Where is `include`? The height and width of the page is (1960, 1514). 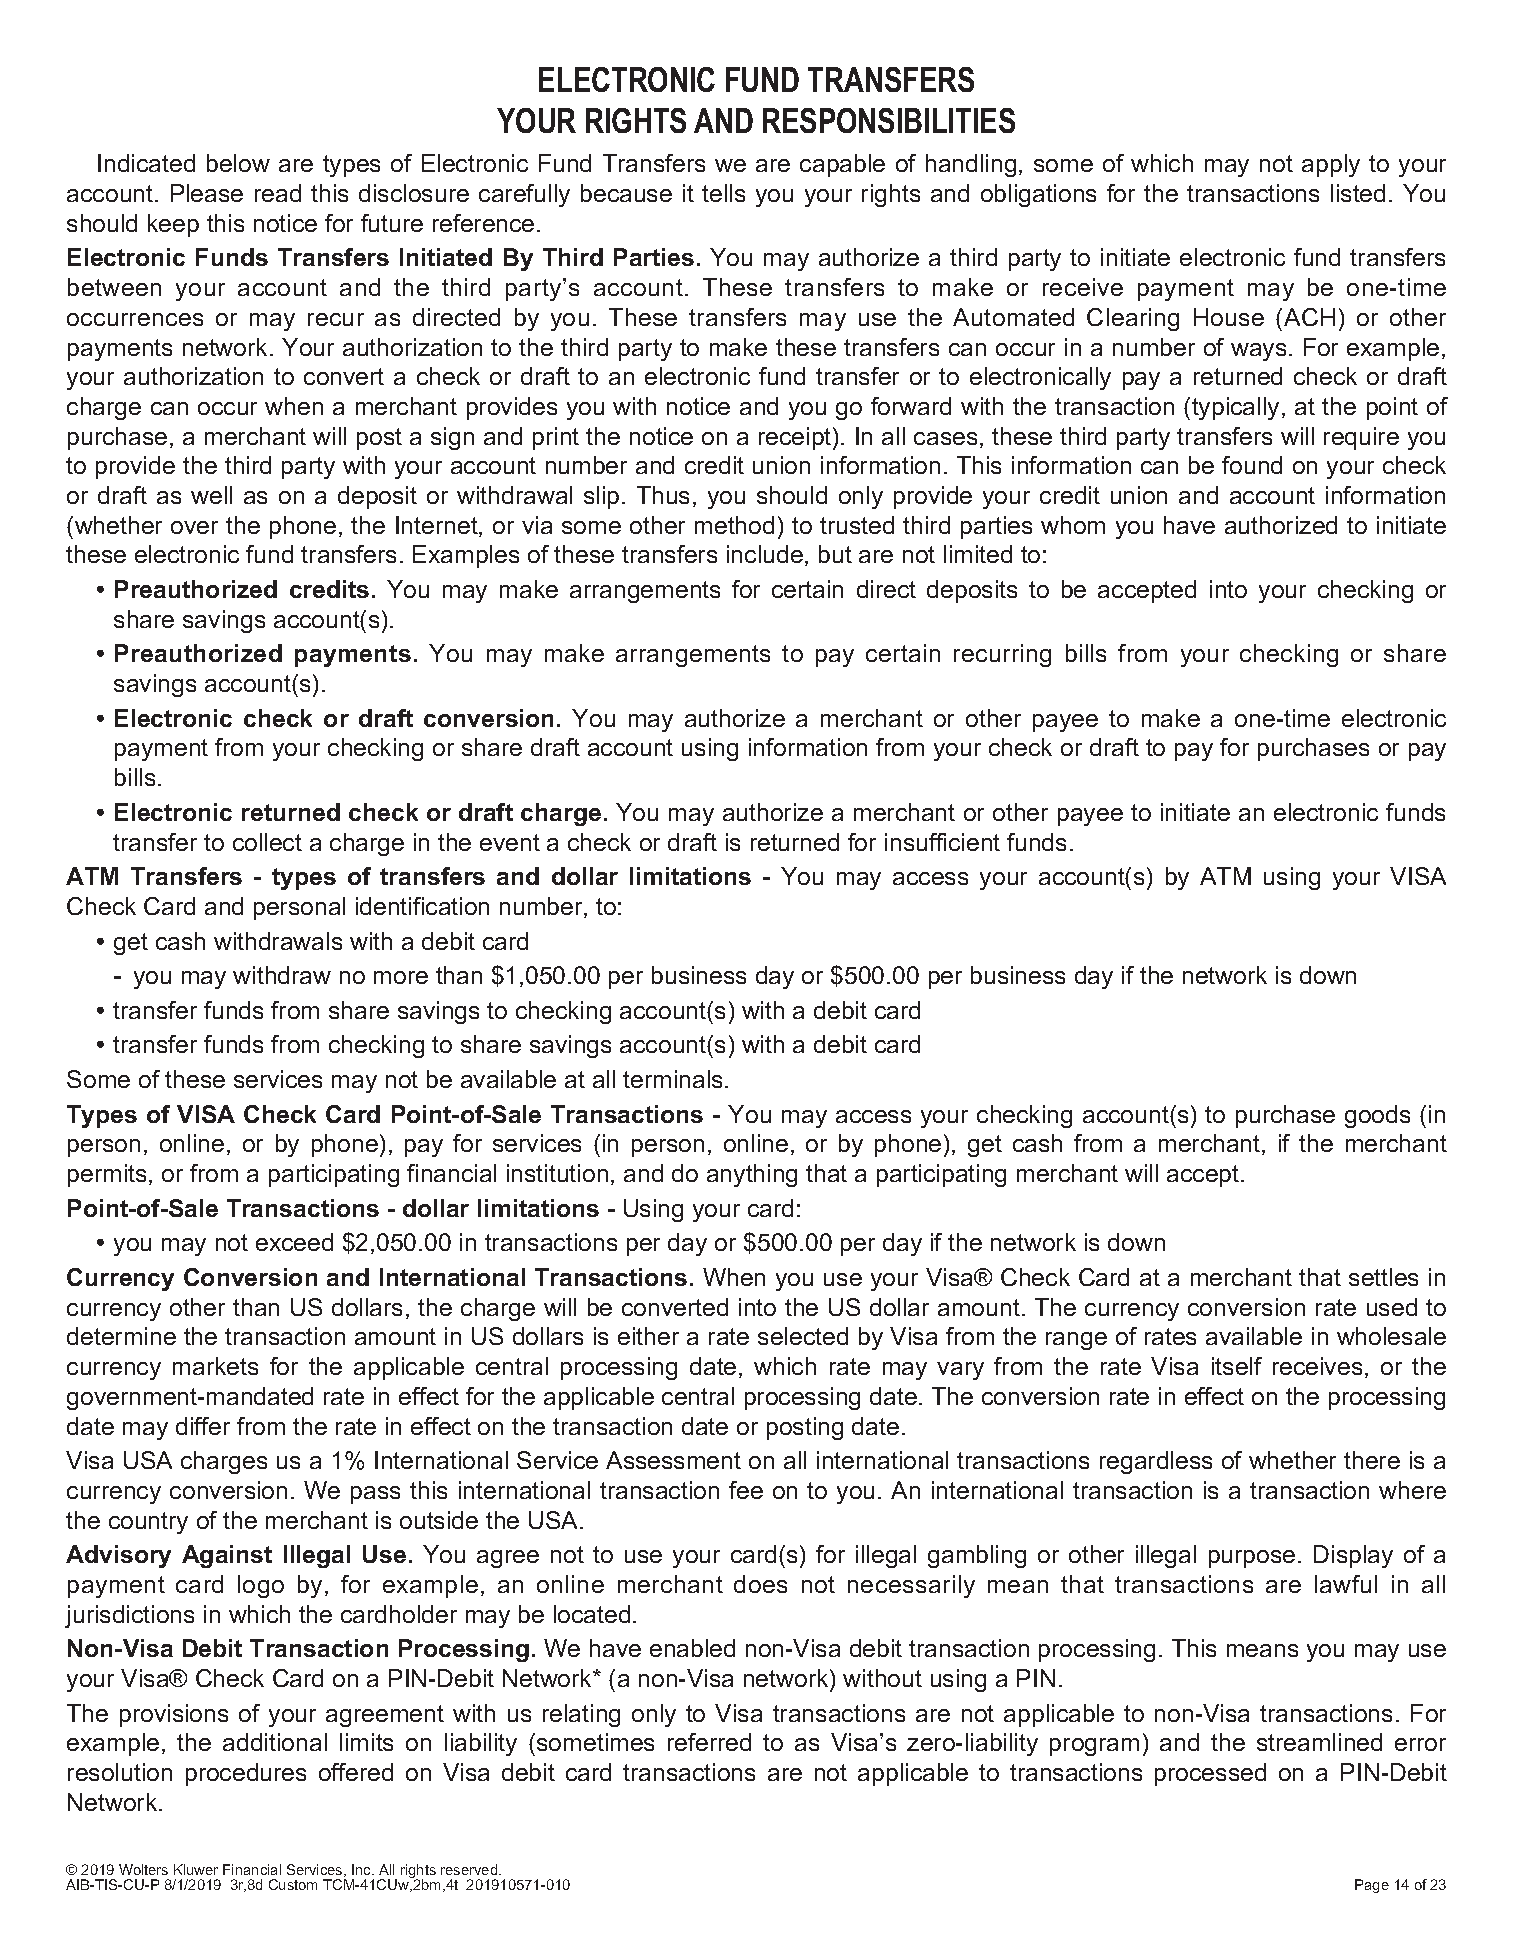
include is located at coordinates (765, 554).
